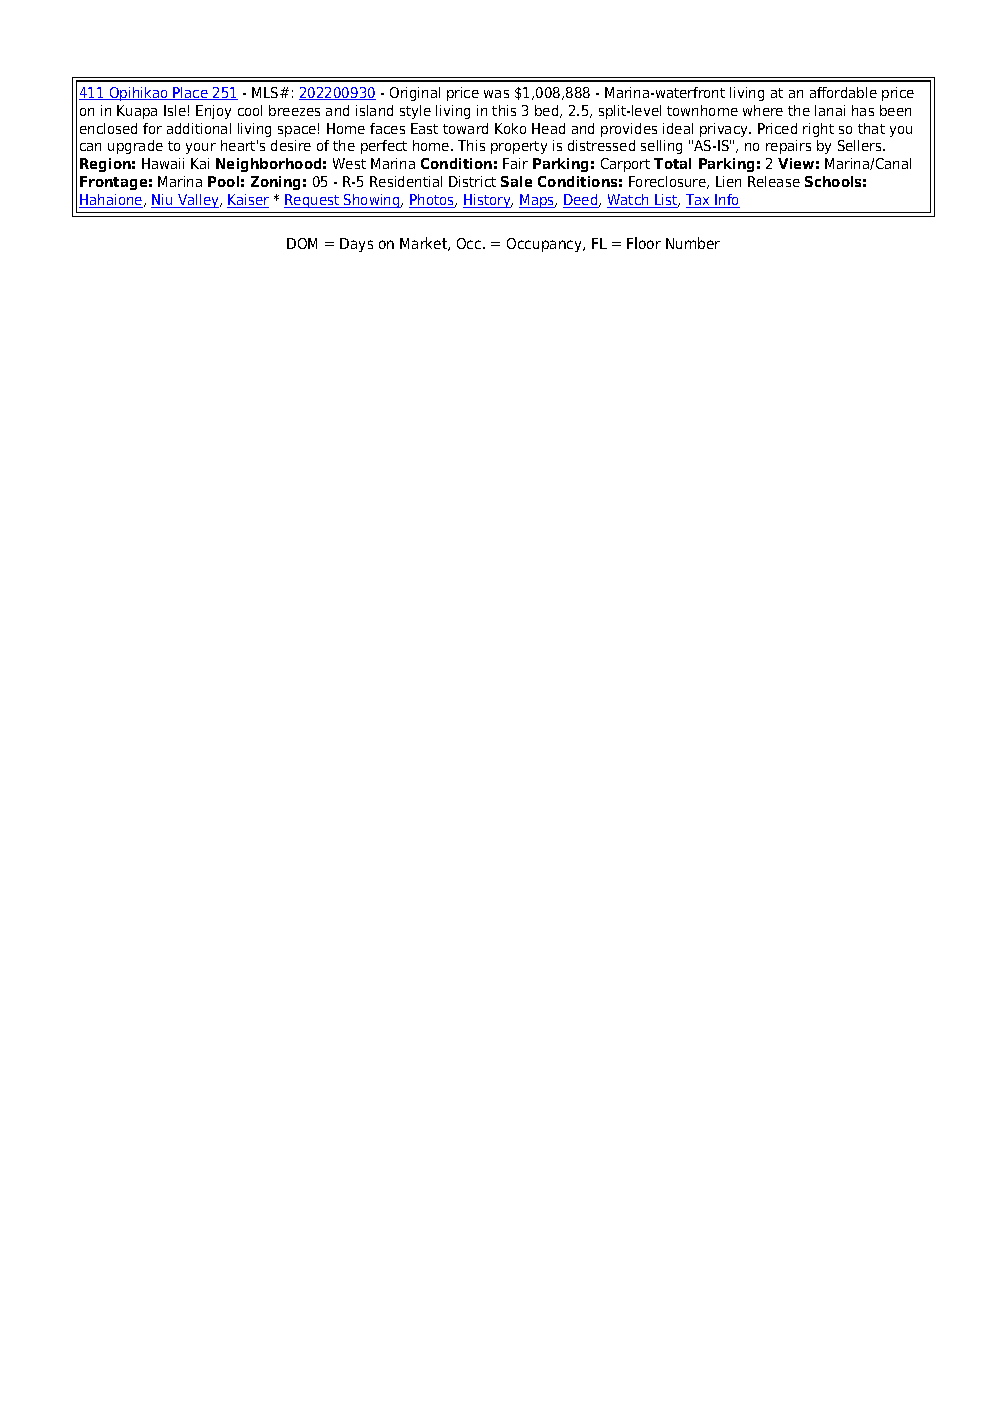 The height and width of the page is (1424, 1007). What do you see at coordinates (519, 147) in the page?
I see `property` at bounding box center [519, 147].
